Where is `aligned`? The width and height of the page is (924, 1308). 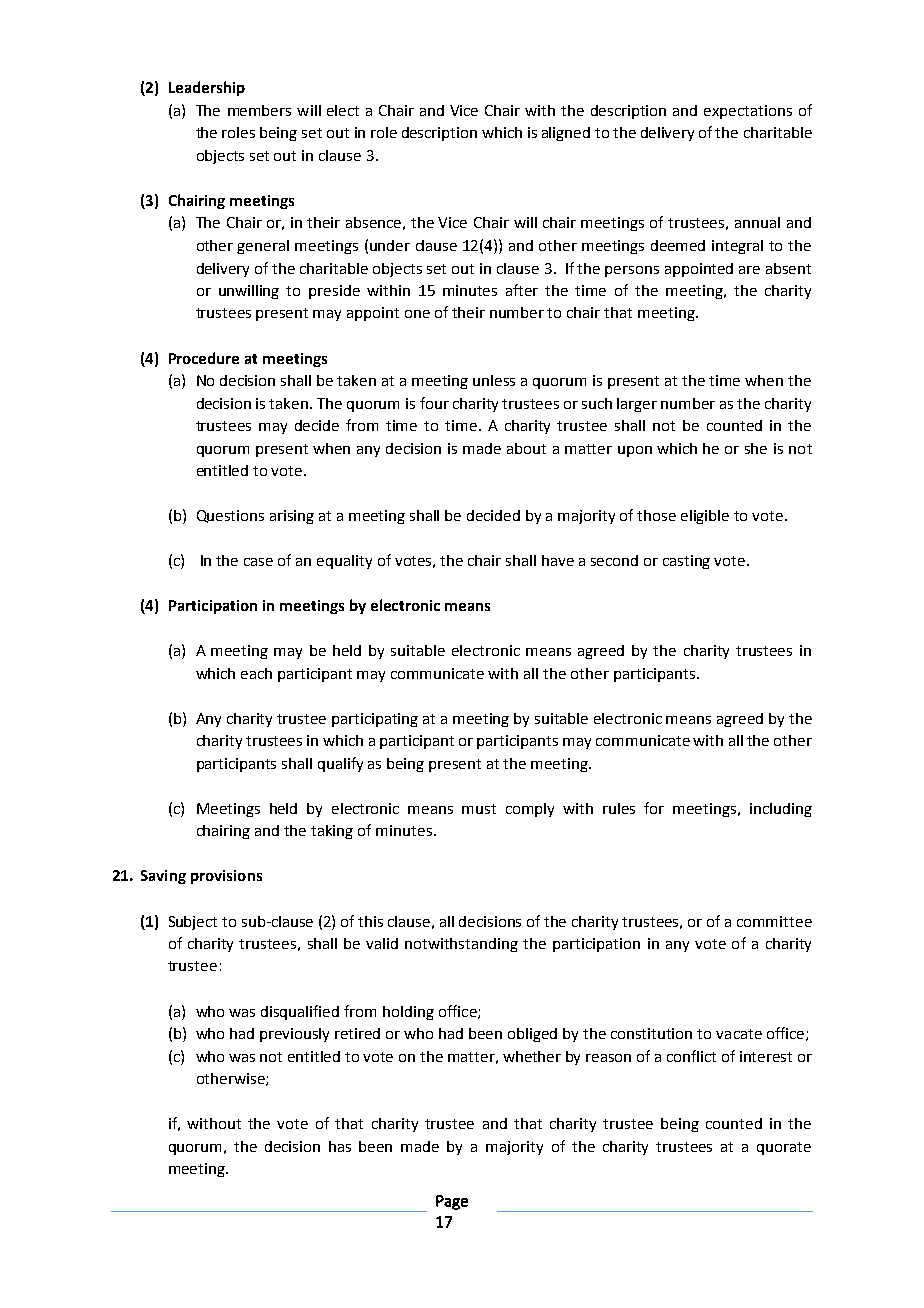
aligned is located at coordinates (566, 134).
